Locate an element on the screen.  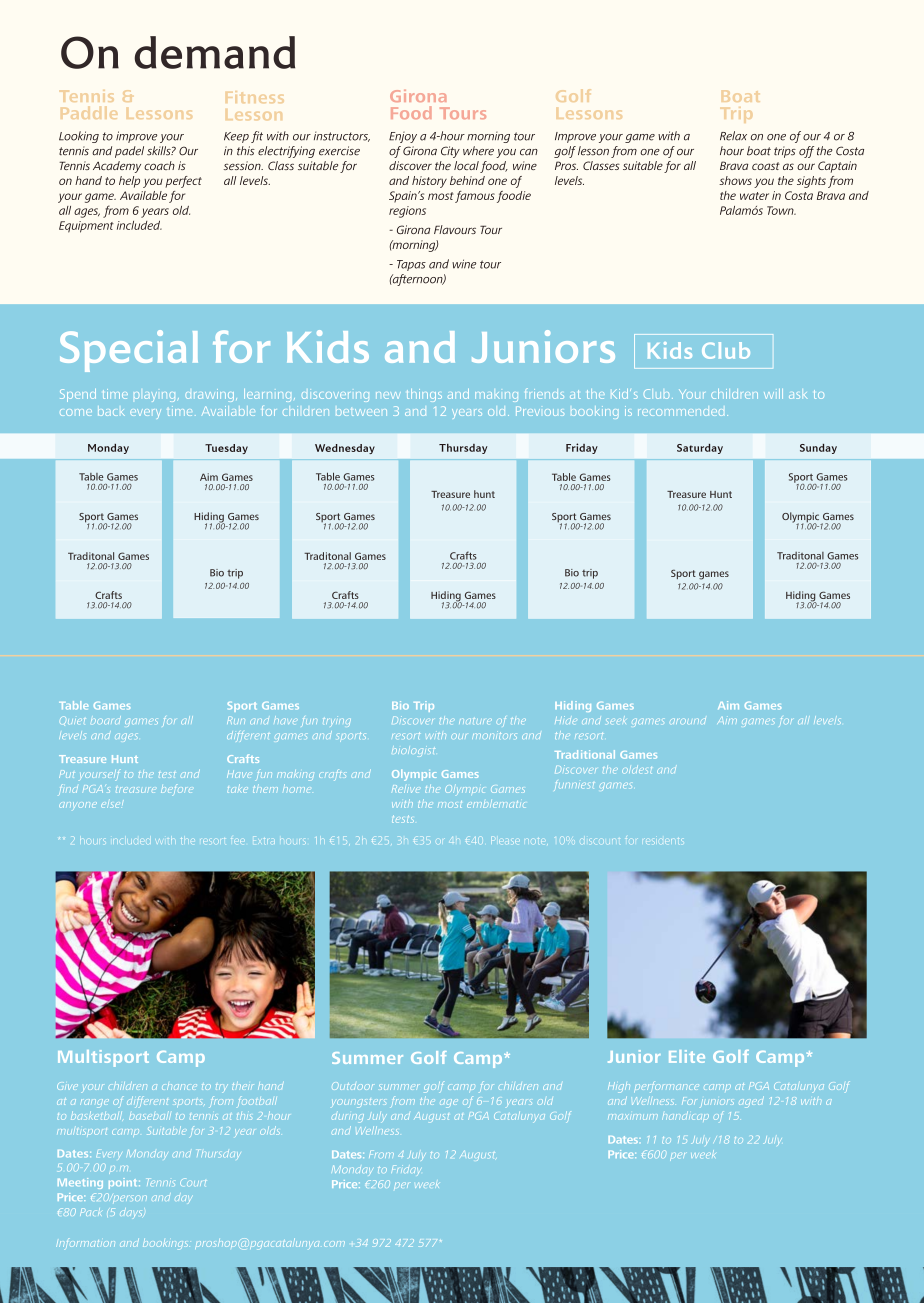
nature is located at coordinates (475, 721).
